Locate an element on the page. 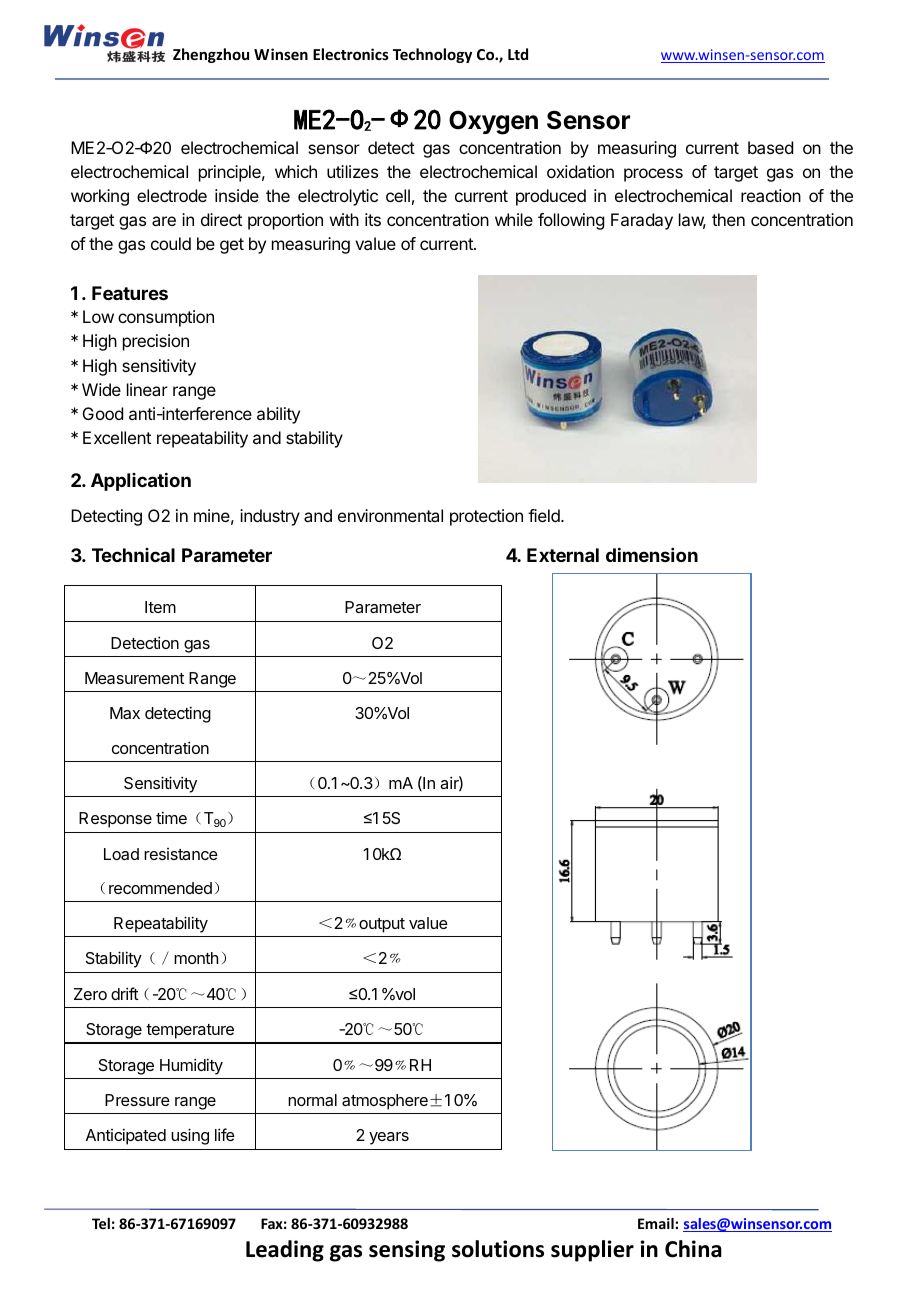 The height and width of the document is (1308, 924). Load is located at coordinates (121, 854).
